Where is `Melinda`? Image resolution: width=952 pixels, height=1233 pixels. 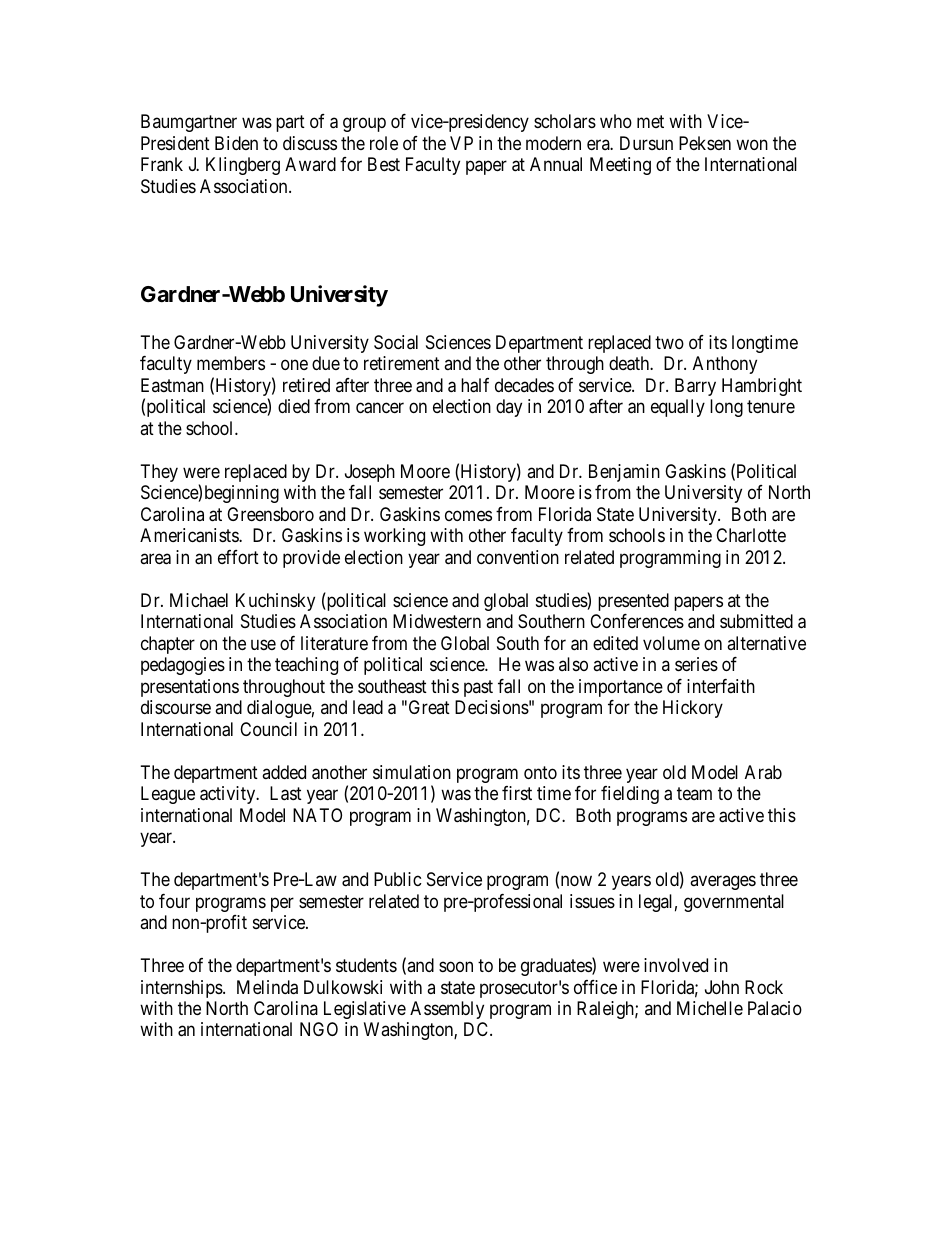
Melinda is located at coordinates (267, 987).
